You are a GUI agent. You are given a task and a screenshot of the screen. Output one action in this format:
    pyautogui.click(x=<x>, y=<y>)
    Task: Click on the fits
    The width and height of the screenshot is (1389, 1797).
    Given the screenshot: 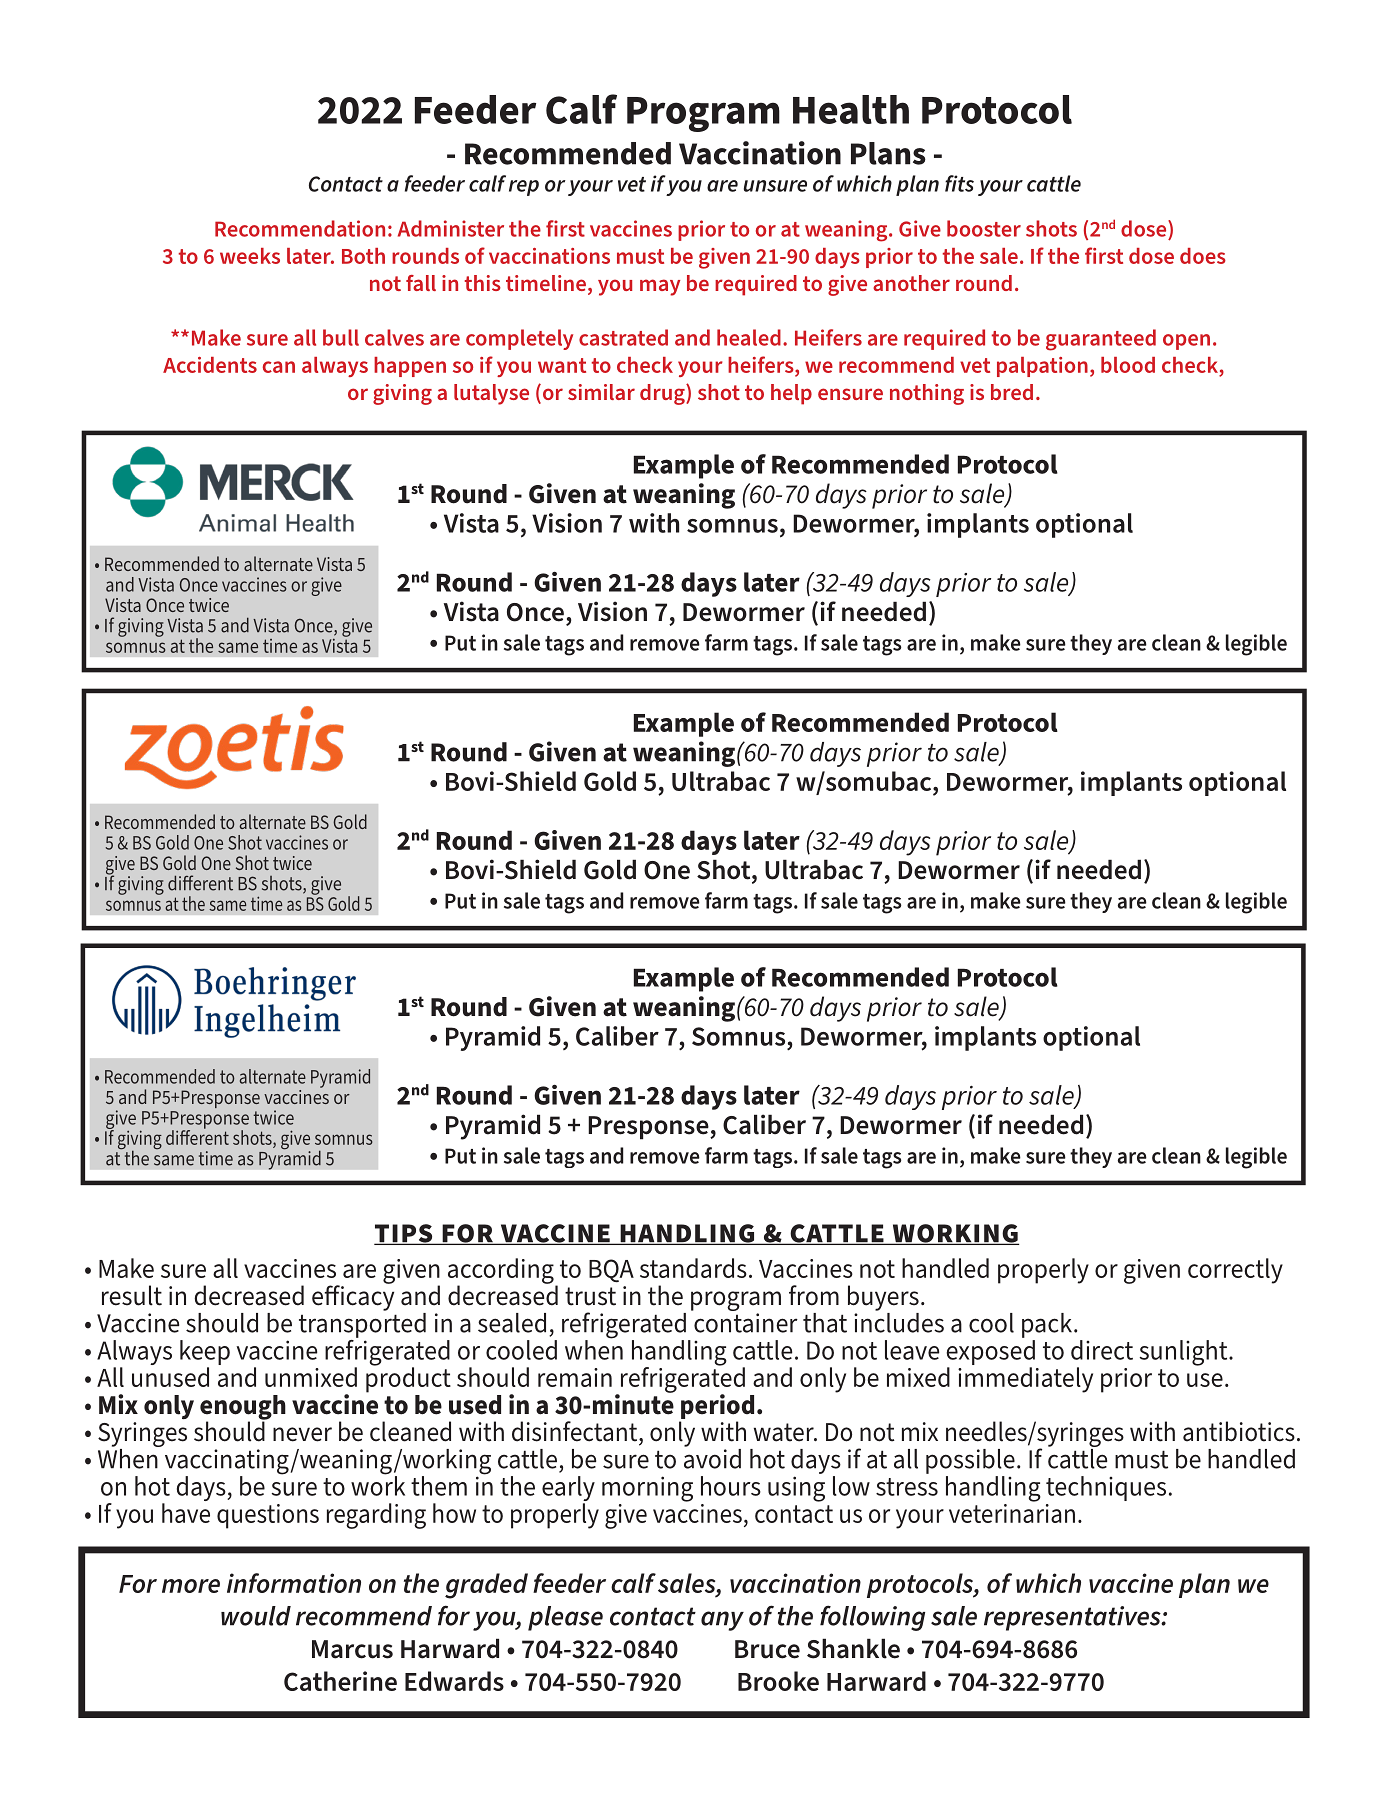 What is the action you would take?
    pyautogui.click(x=959, y=183)
